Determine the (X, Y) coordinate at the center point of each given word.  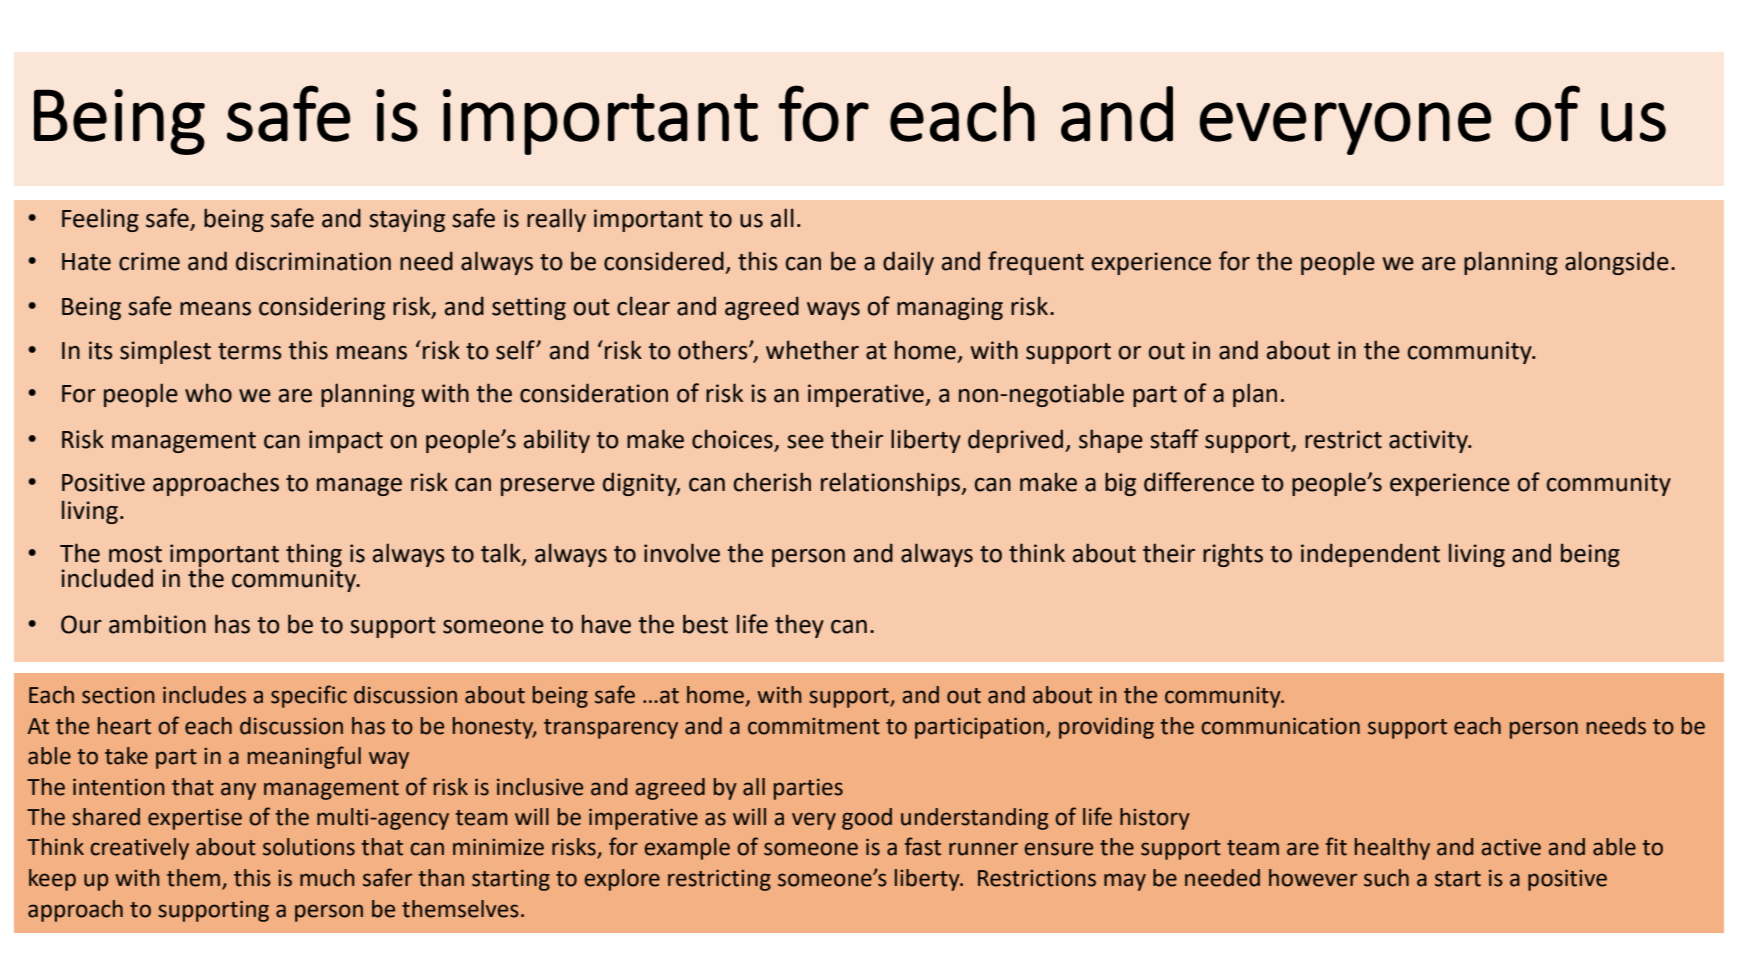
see (805, 442)
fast (923, 846)
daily (908, 263)
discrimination (313, 261)
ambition (157, 624)
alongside (1617, 263)
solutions (309, 847)
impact (346, 441)
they (799, 626)
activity (1429, 441)
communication (1280, 726)
